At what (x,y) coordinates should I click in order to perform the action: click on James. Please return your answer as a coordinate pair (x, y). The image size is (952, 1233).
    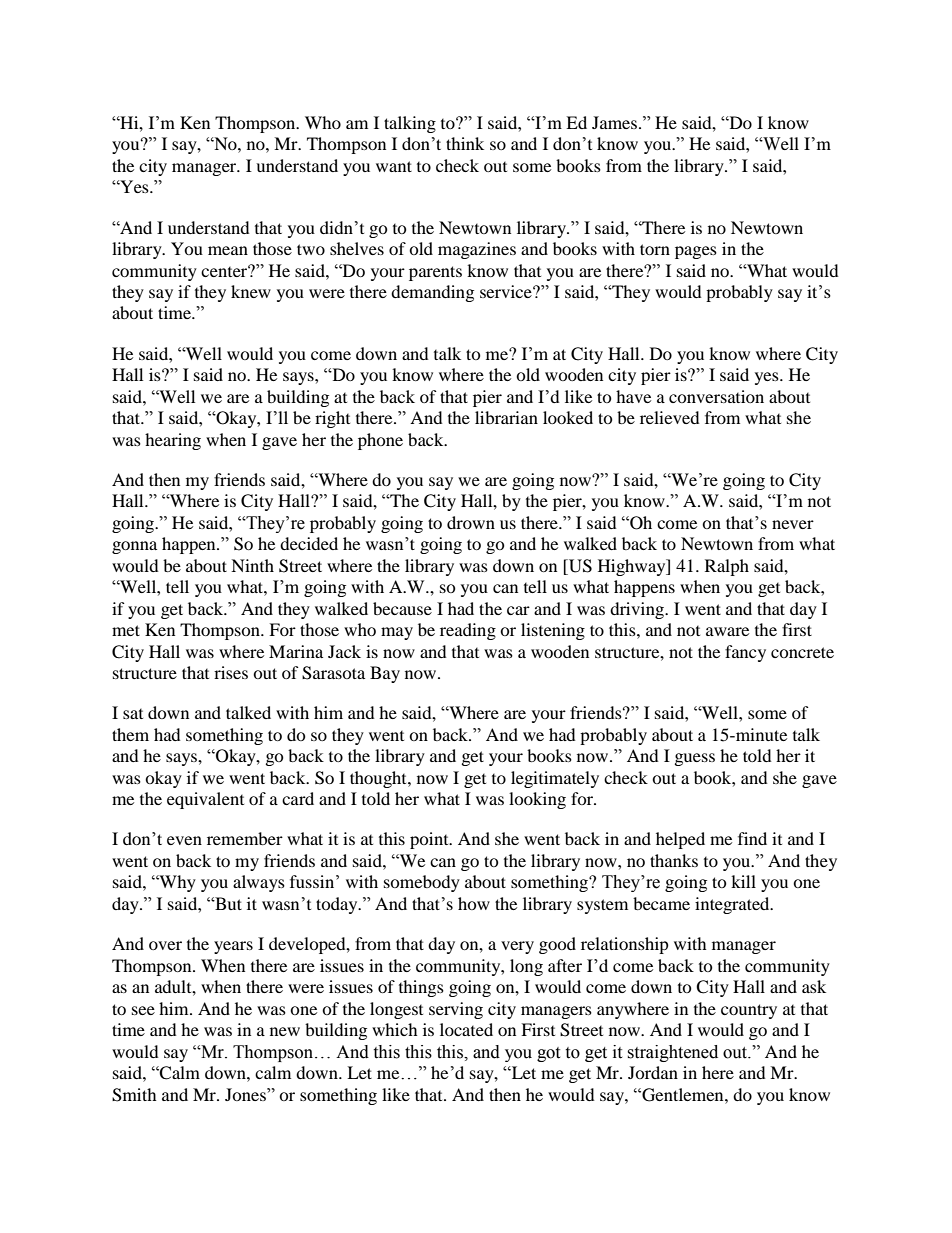
    Looking at the image, I should click on (614, 122).
